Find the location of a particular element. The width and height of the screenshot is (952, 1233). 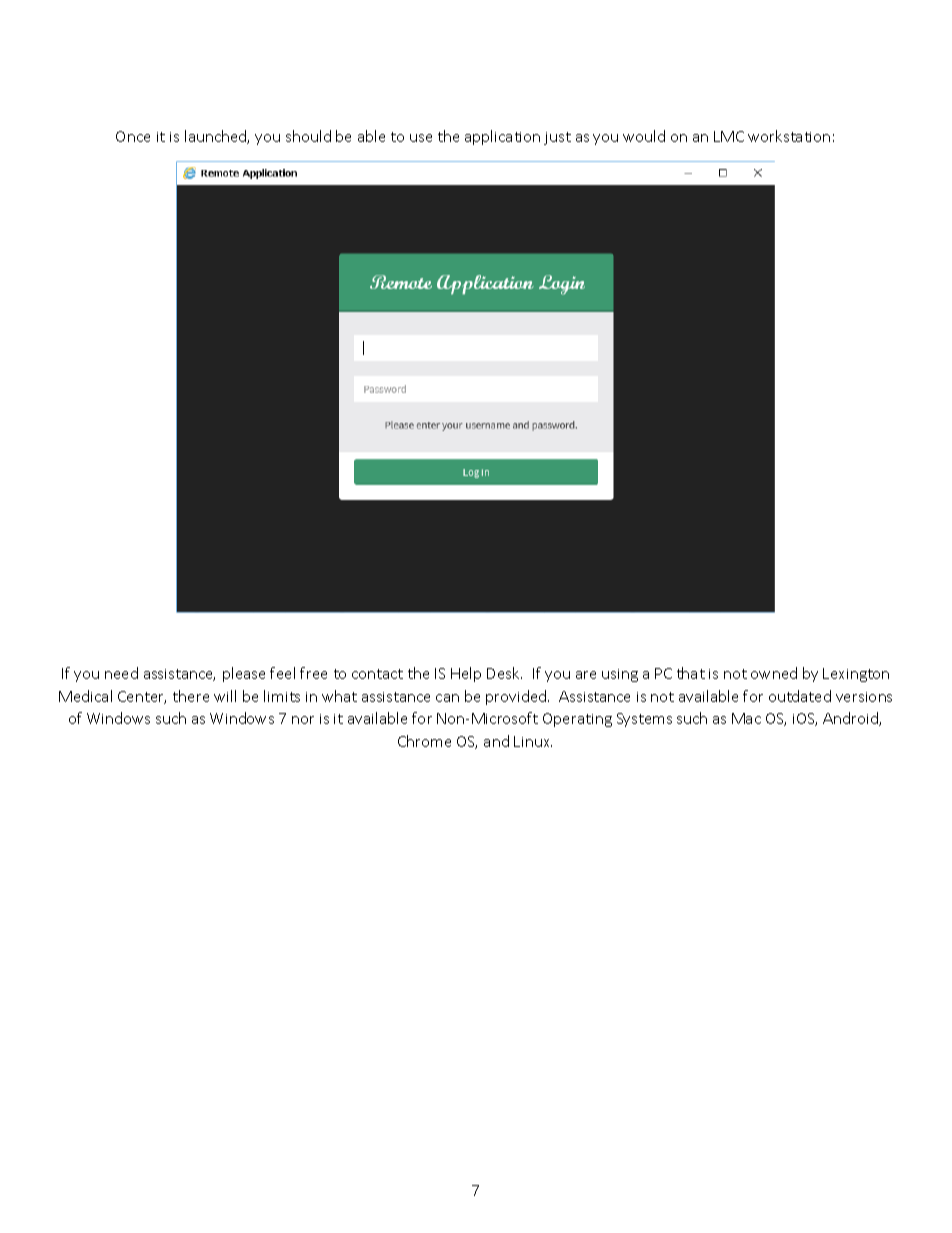

need is located at coordinates (121, 673).
